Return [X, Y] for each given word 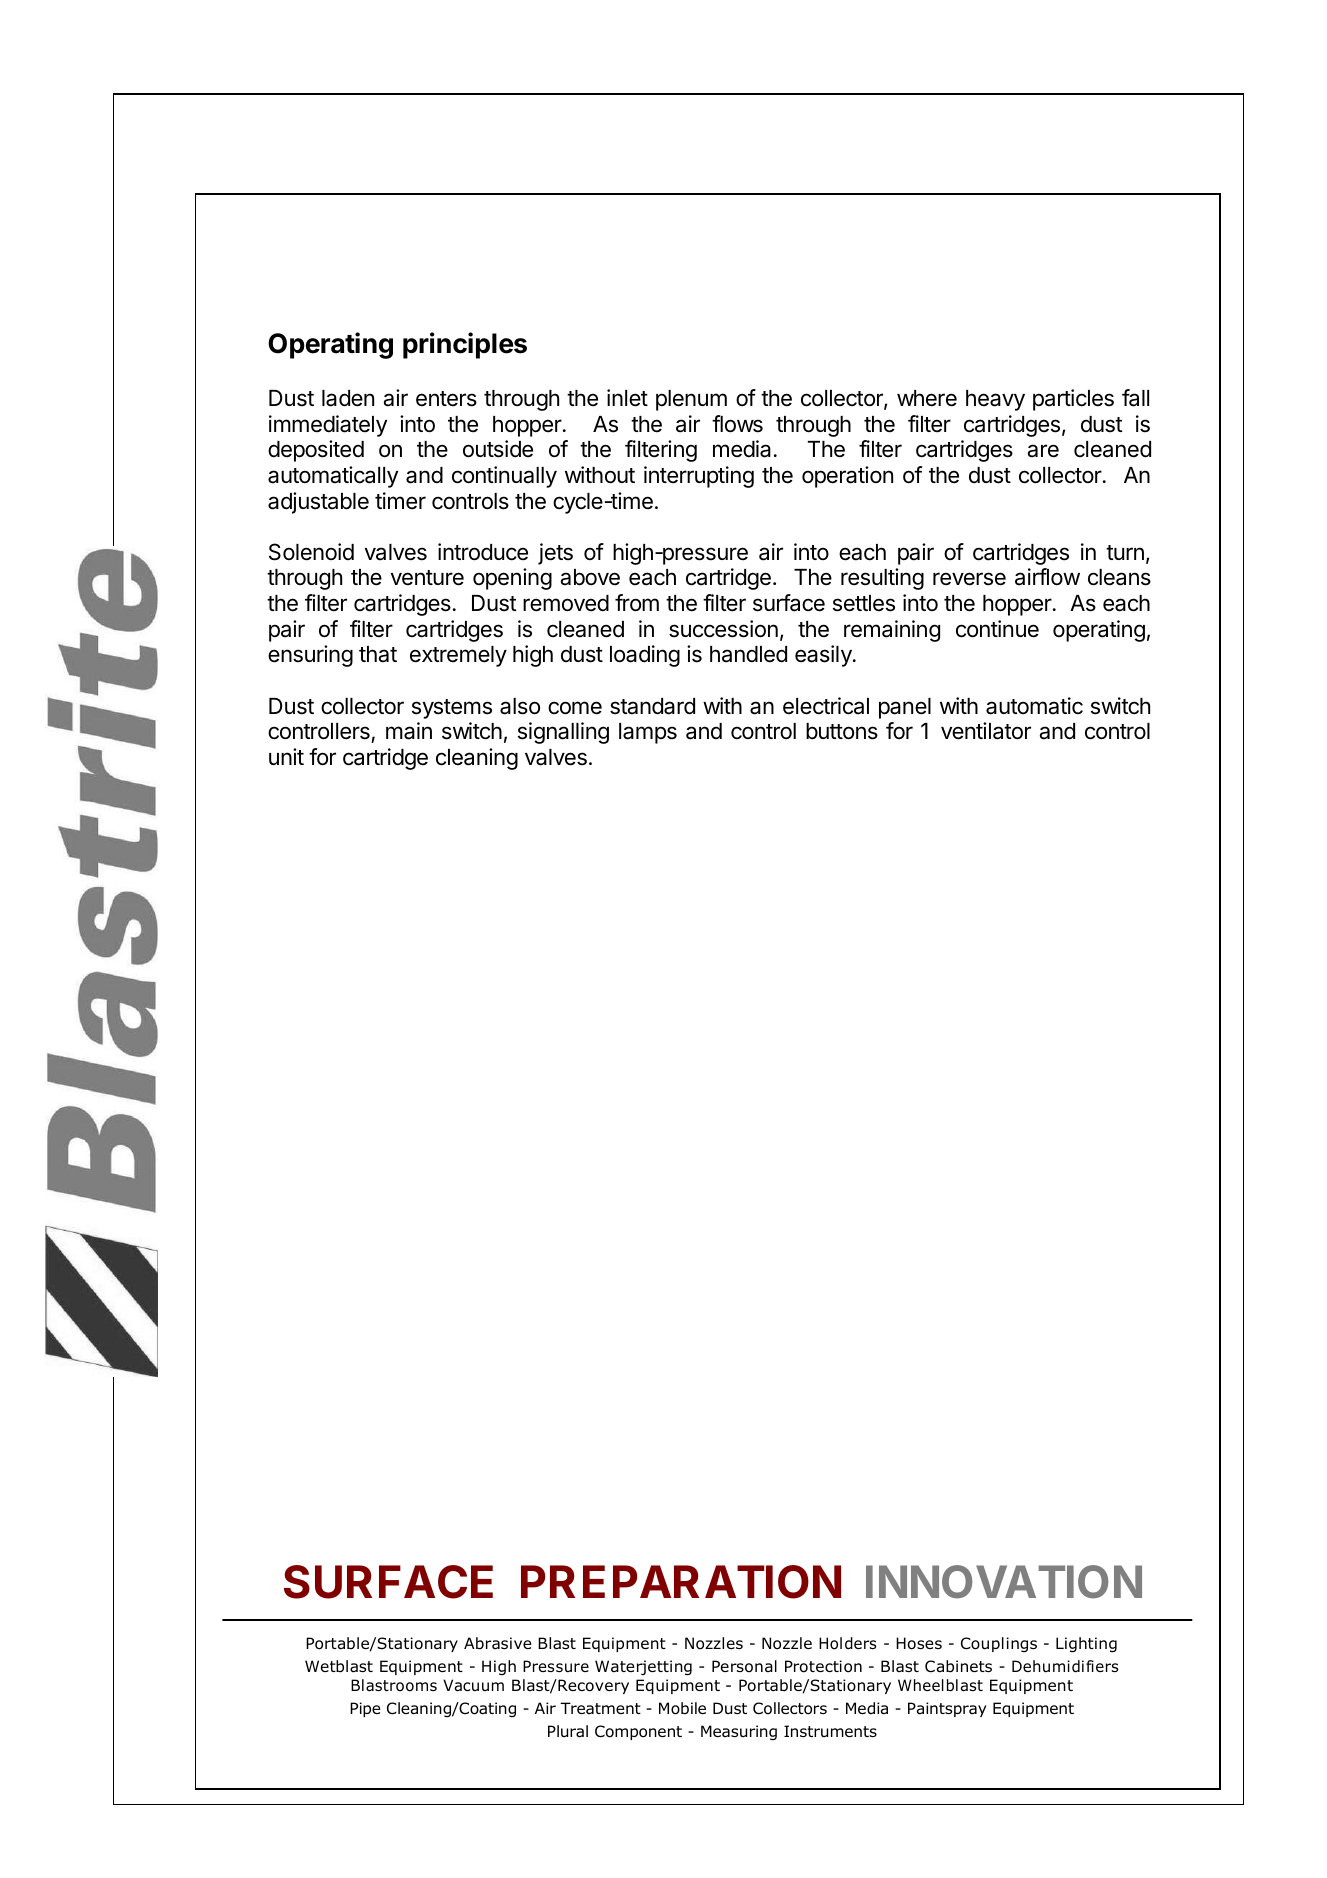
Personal [744, 1666]
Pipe [365, 1709]
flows [737, 424]
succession [723, 629]
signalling [563, 733]
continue [997, 629]
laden [348, 398]
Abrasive [498, 1643]
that [378, 654]
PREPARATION [681, 1582]
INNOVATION [1004, 1582]
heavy [995, 400]
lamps [648, 733]
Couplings [999, 1644]
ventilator [986, 731]
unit [286, 756]
